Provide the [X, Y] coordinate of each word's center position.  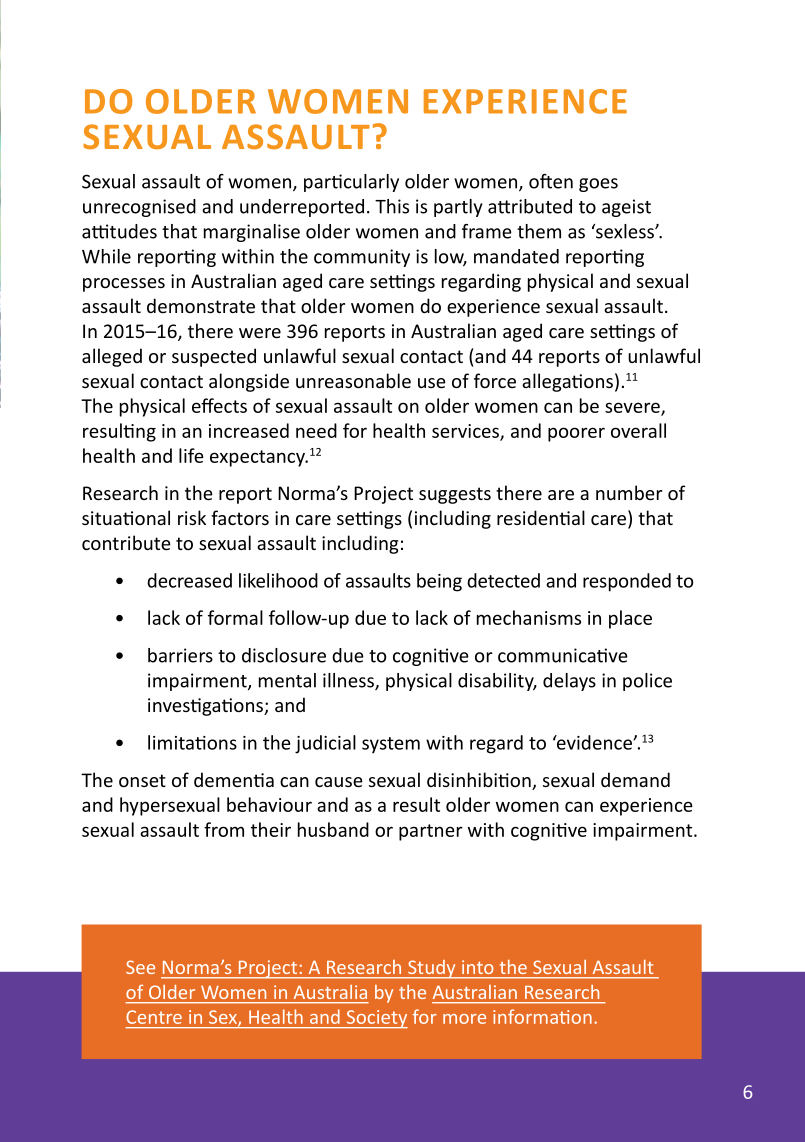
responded [627, 582]
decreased [189, 580]
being [439, 582]
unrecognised [139, 208]
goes [598, 185]
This [392, 206]
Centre [154, 1017]
